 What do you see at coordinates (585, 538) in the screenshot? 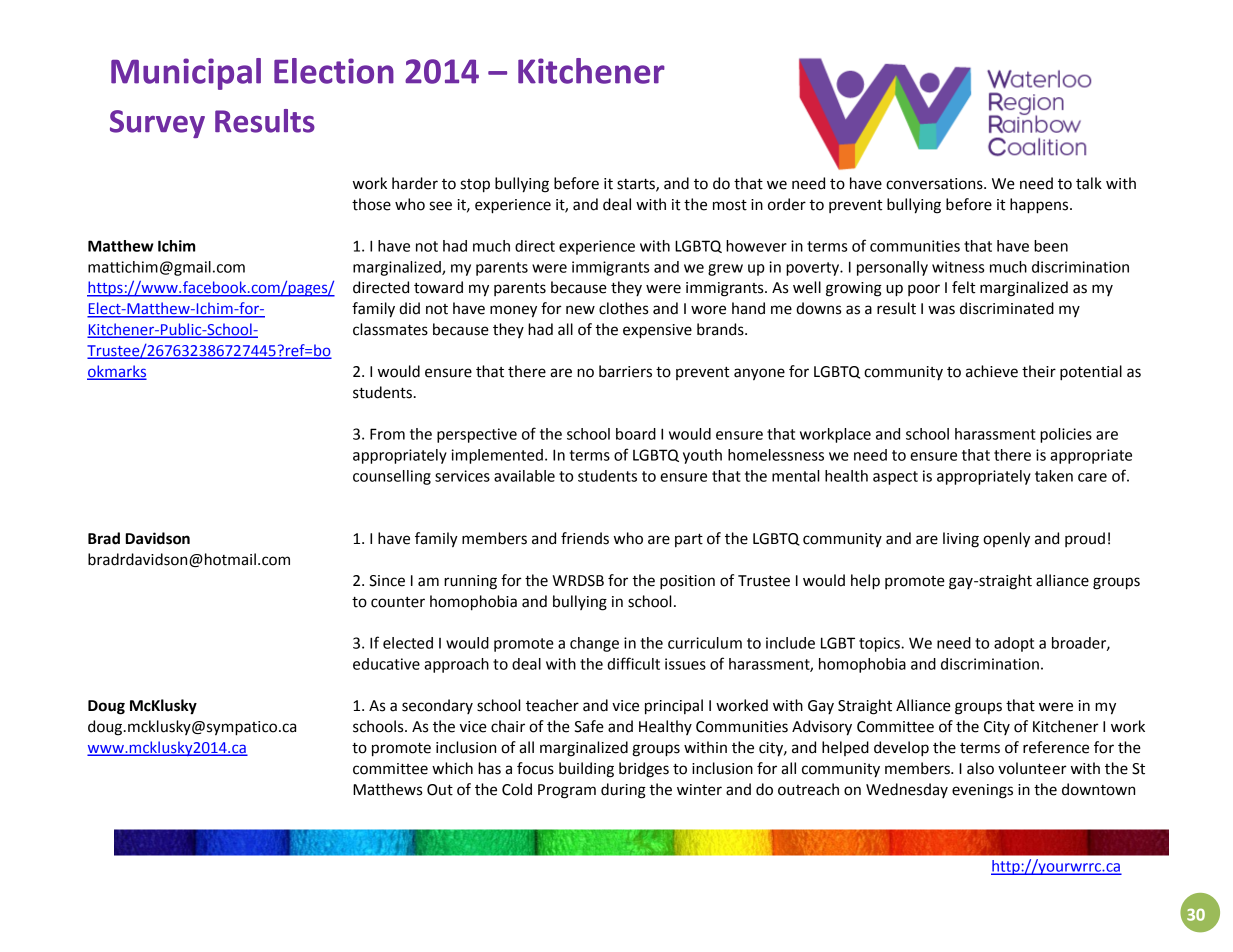
I see `friends` at bounding box center [585, 538].
